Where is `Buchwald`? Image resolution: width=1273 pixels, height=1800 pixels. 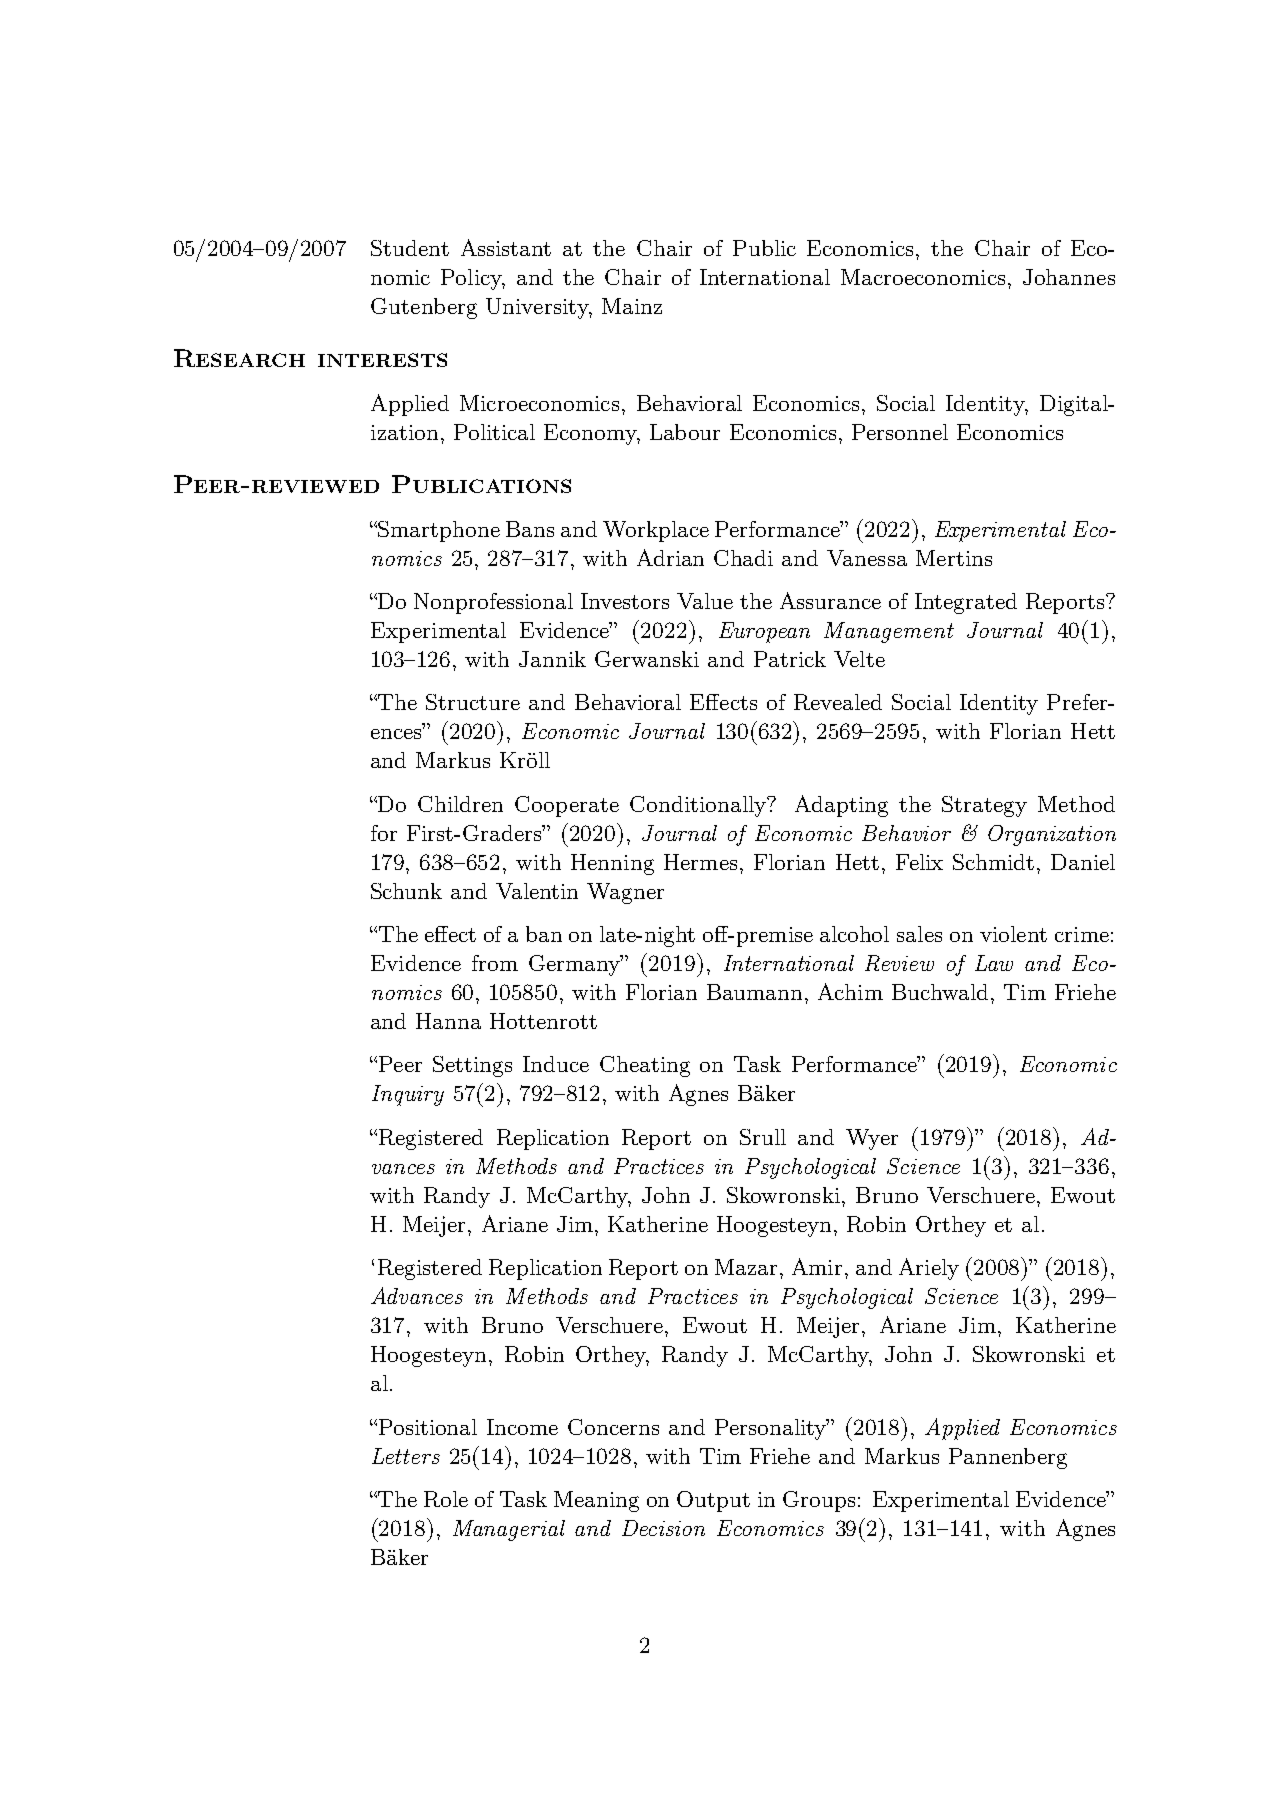
Buchwald is located at coordinates (940, 992).
